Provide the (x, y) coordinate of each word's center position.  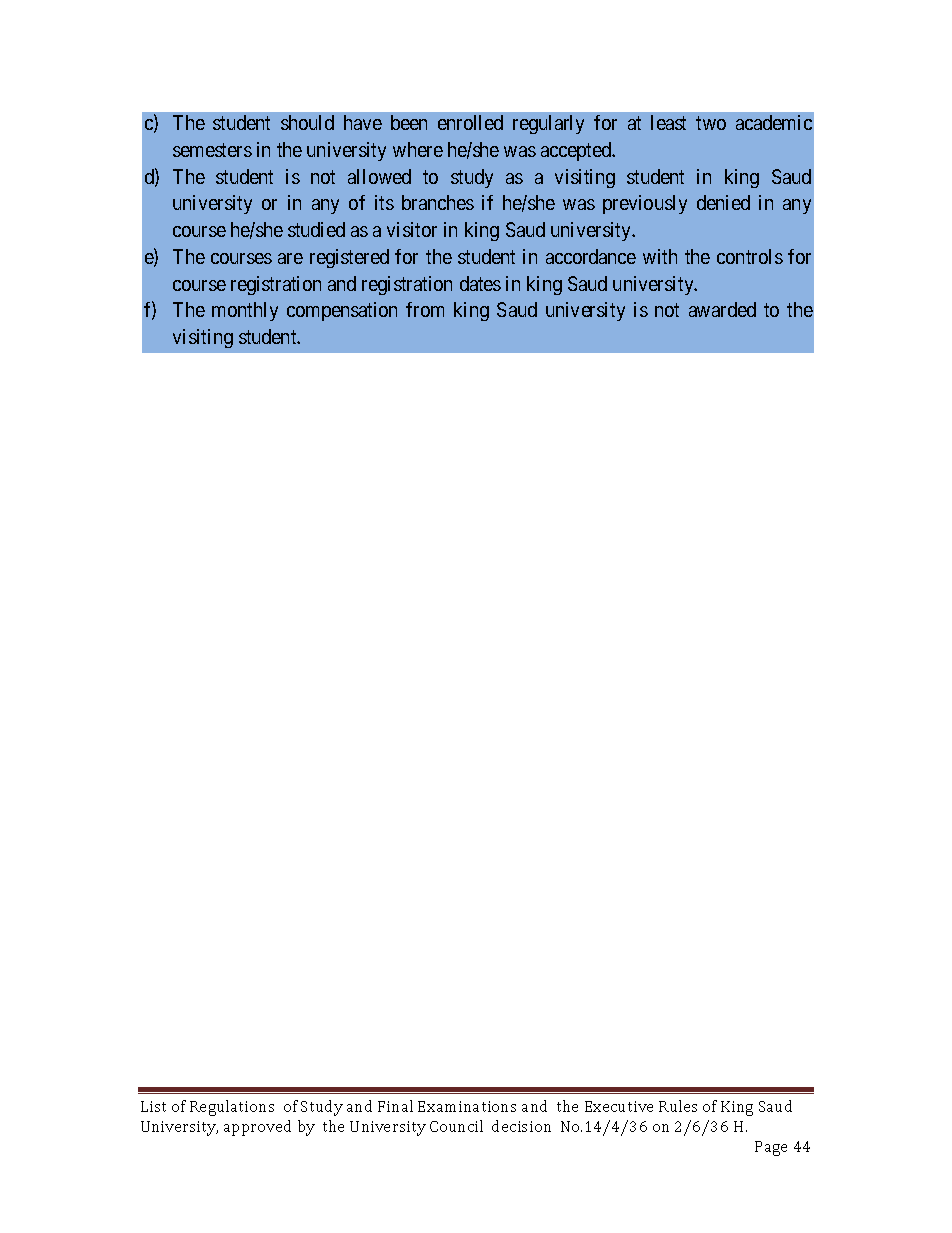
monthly (245, 311)
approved (257, 1128)
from (425, 309)
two (711, 123)
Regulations (232, 1108)
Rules (678, 1106)
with (660, 256)
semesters (212, 150)
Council (456, 1126)
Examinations (467, 1106)
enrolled (470, 122)
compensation (342, 311)
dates (480, 283)
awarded (722, 309)
